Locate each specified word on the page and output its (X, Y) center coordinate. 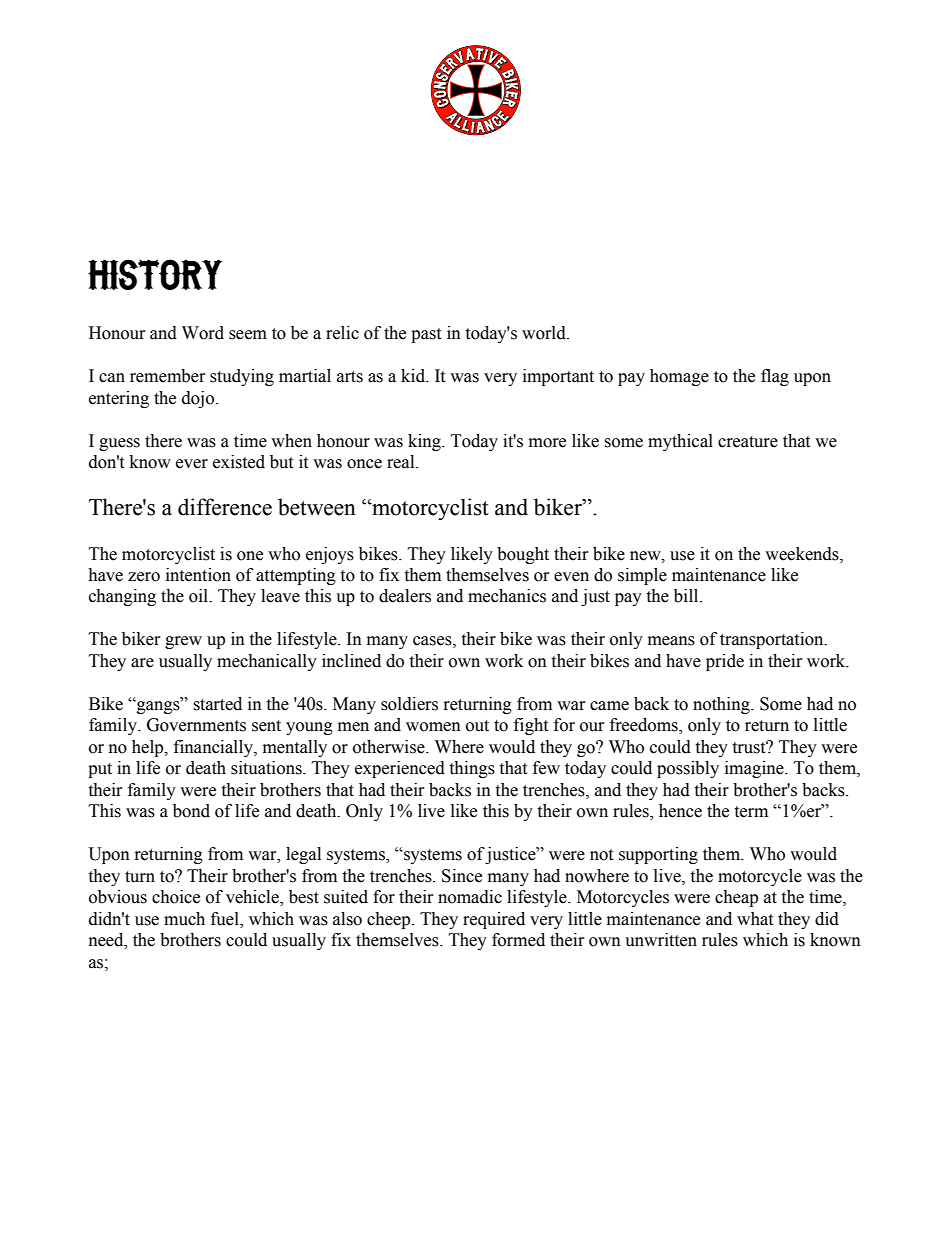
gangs (158, 707)
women (433, 727)
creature (748, 442)
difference (225, 507)
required (494, 920)
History (155, 274)
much (184, 919)
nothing (722, 705)
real (402, 462)
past (426, 335)
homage (679, 377)
